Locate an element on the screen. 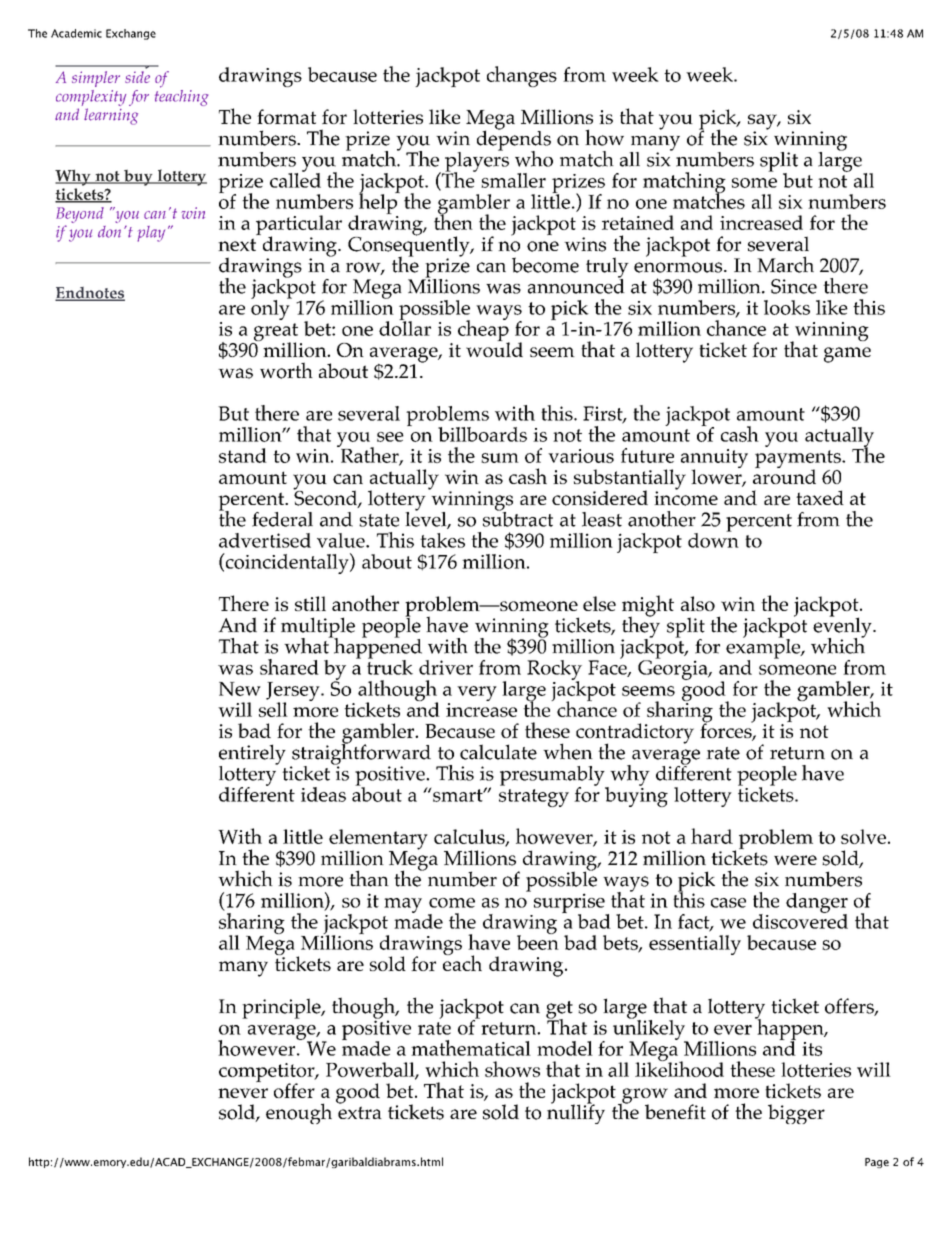  contradictory is located at coordinates (635, 734).
